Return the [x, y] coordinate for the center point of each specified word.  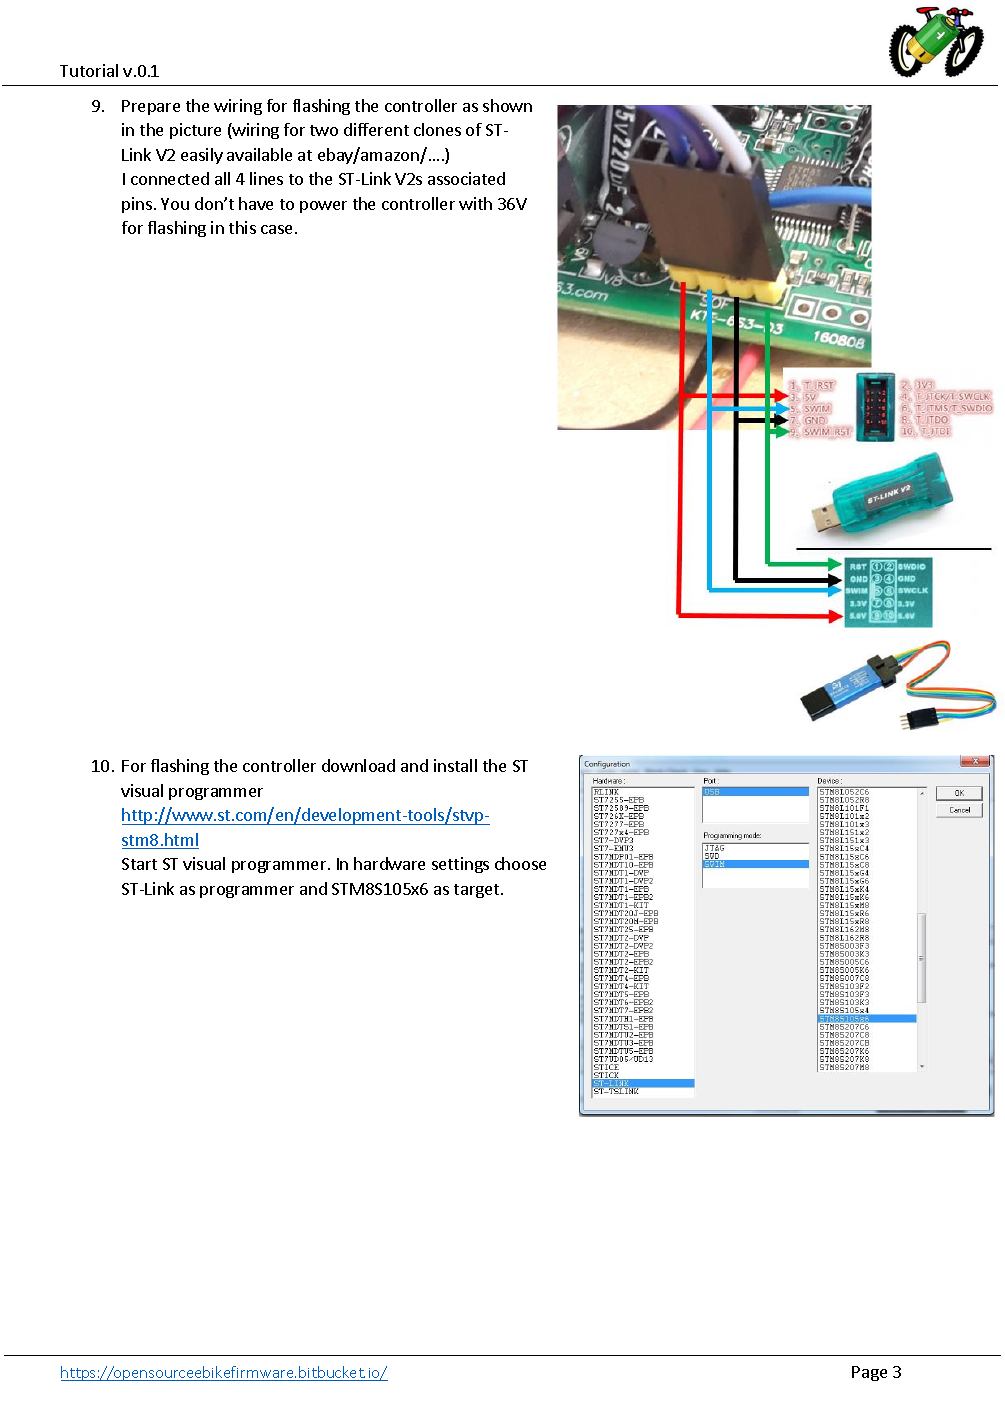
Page [869, 1373]
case [276, 229]
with [475, 203]
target [476, 891]
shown [507, 105]
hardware [389, 863]
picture [195, 131]
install [455, 765]
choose [520, 863]
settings [460, 865]
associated [466, 178]
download [358, 765]
